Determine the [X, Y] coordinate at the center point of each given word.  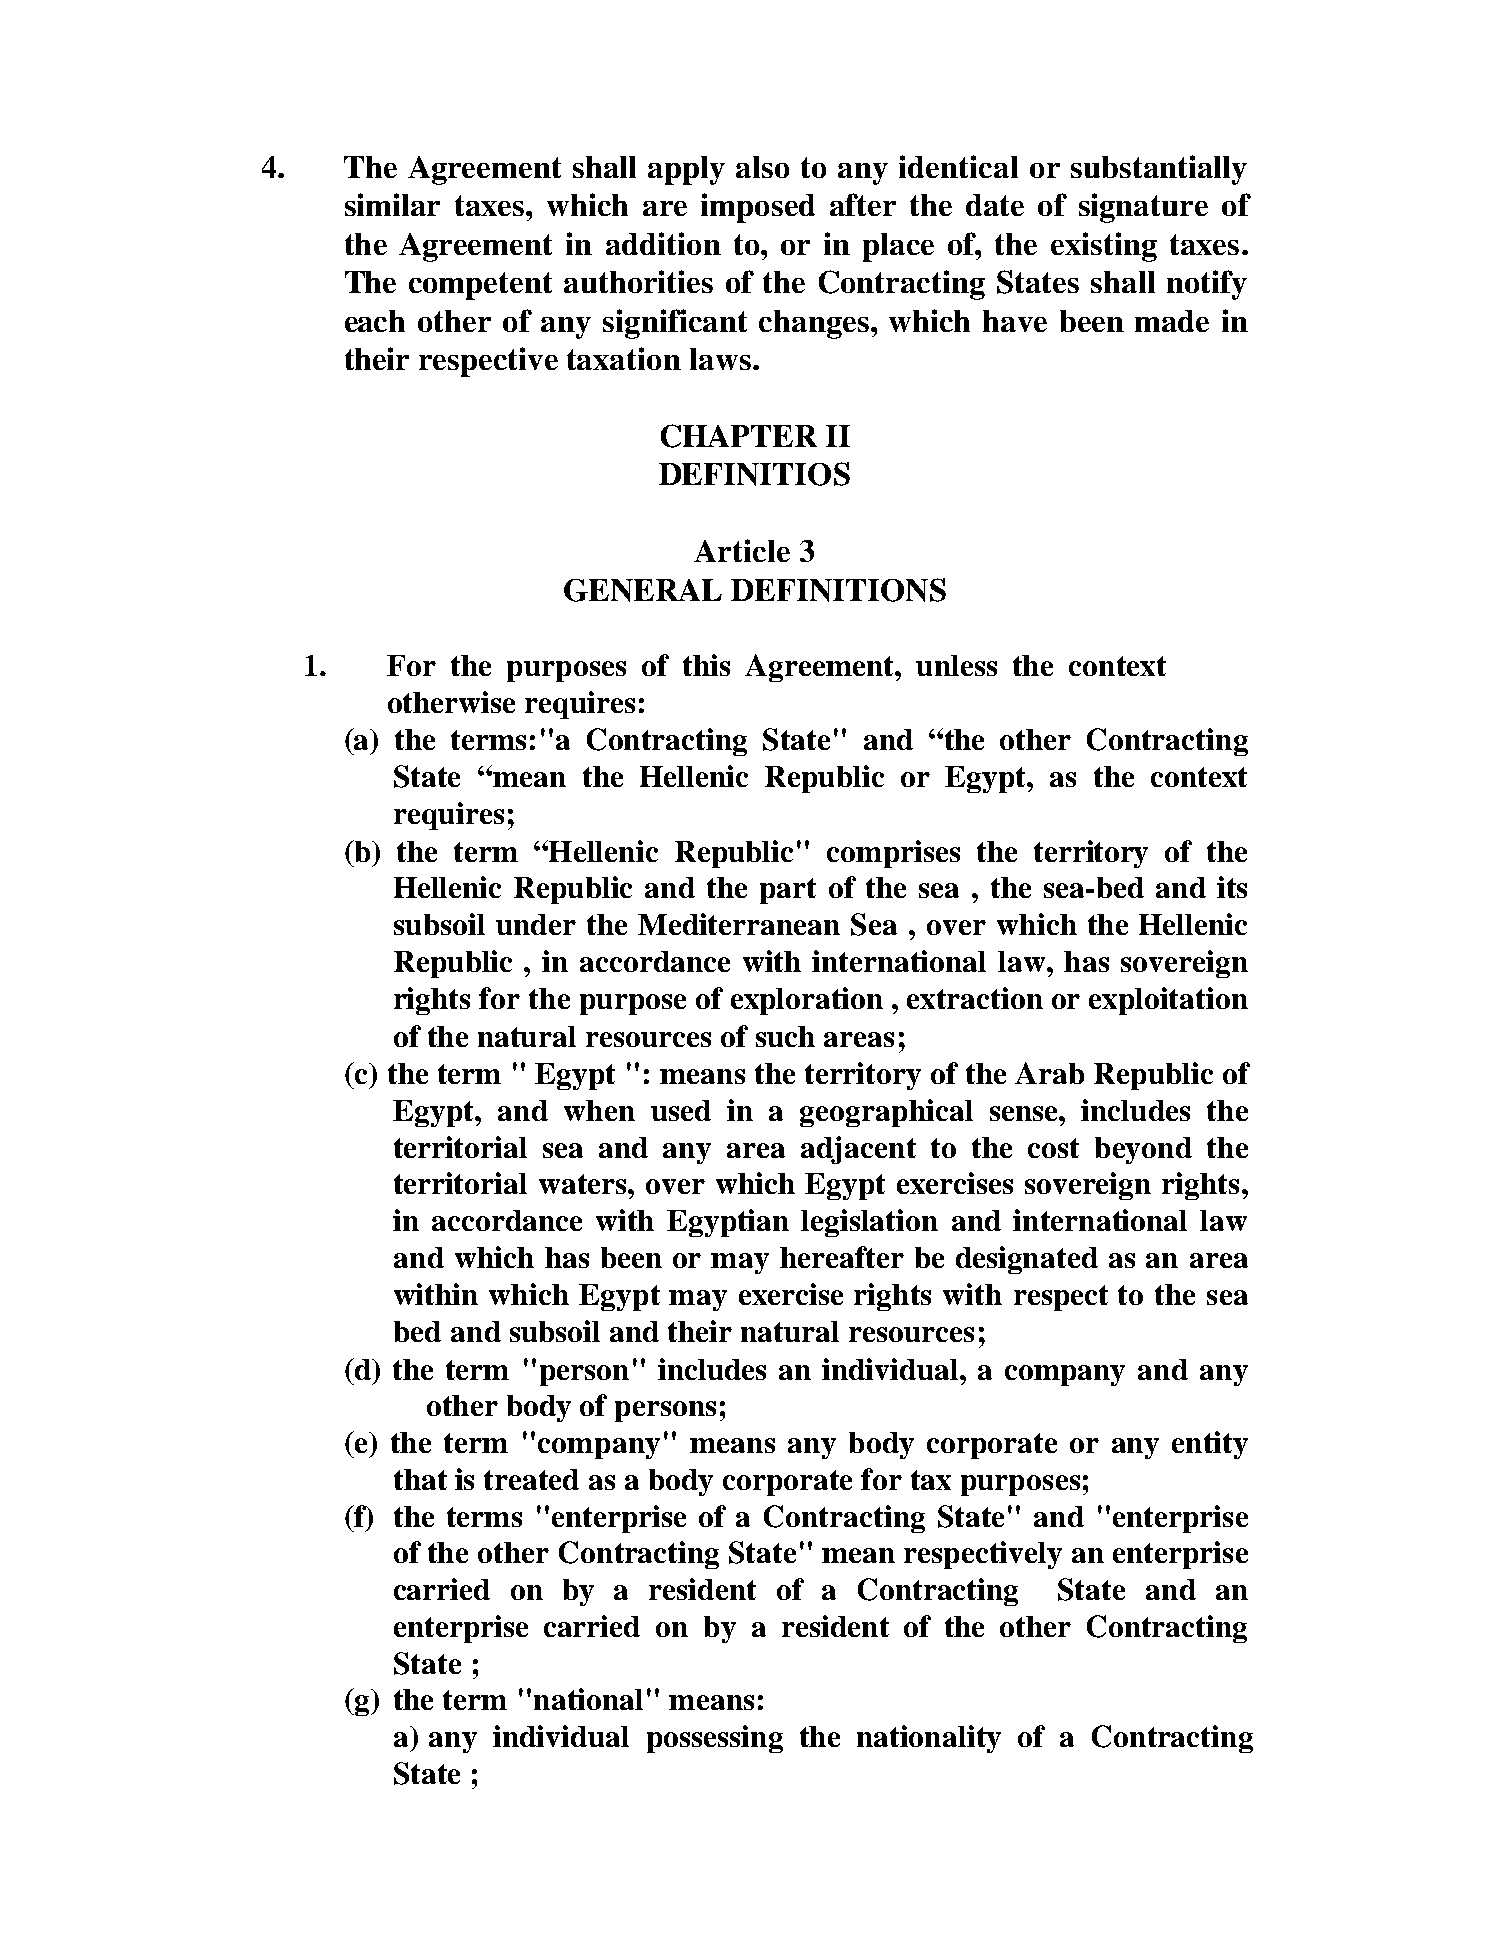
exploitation [1168, 1001]
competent [480, 286]
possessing [715, 1739]
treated [531, 1479]
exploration [807, 1001]
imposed [758, 208]
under [536, 924]
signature [1143, 208]
